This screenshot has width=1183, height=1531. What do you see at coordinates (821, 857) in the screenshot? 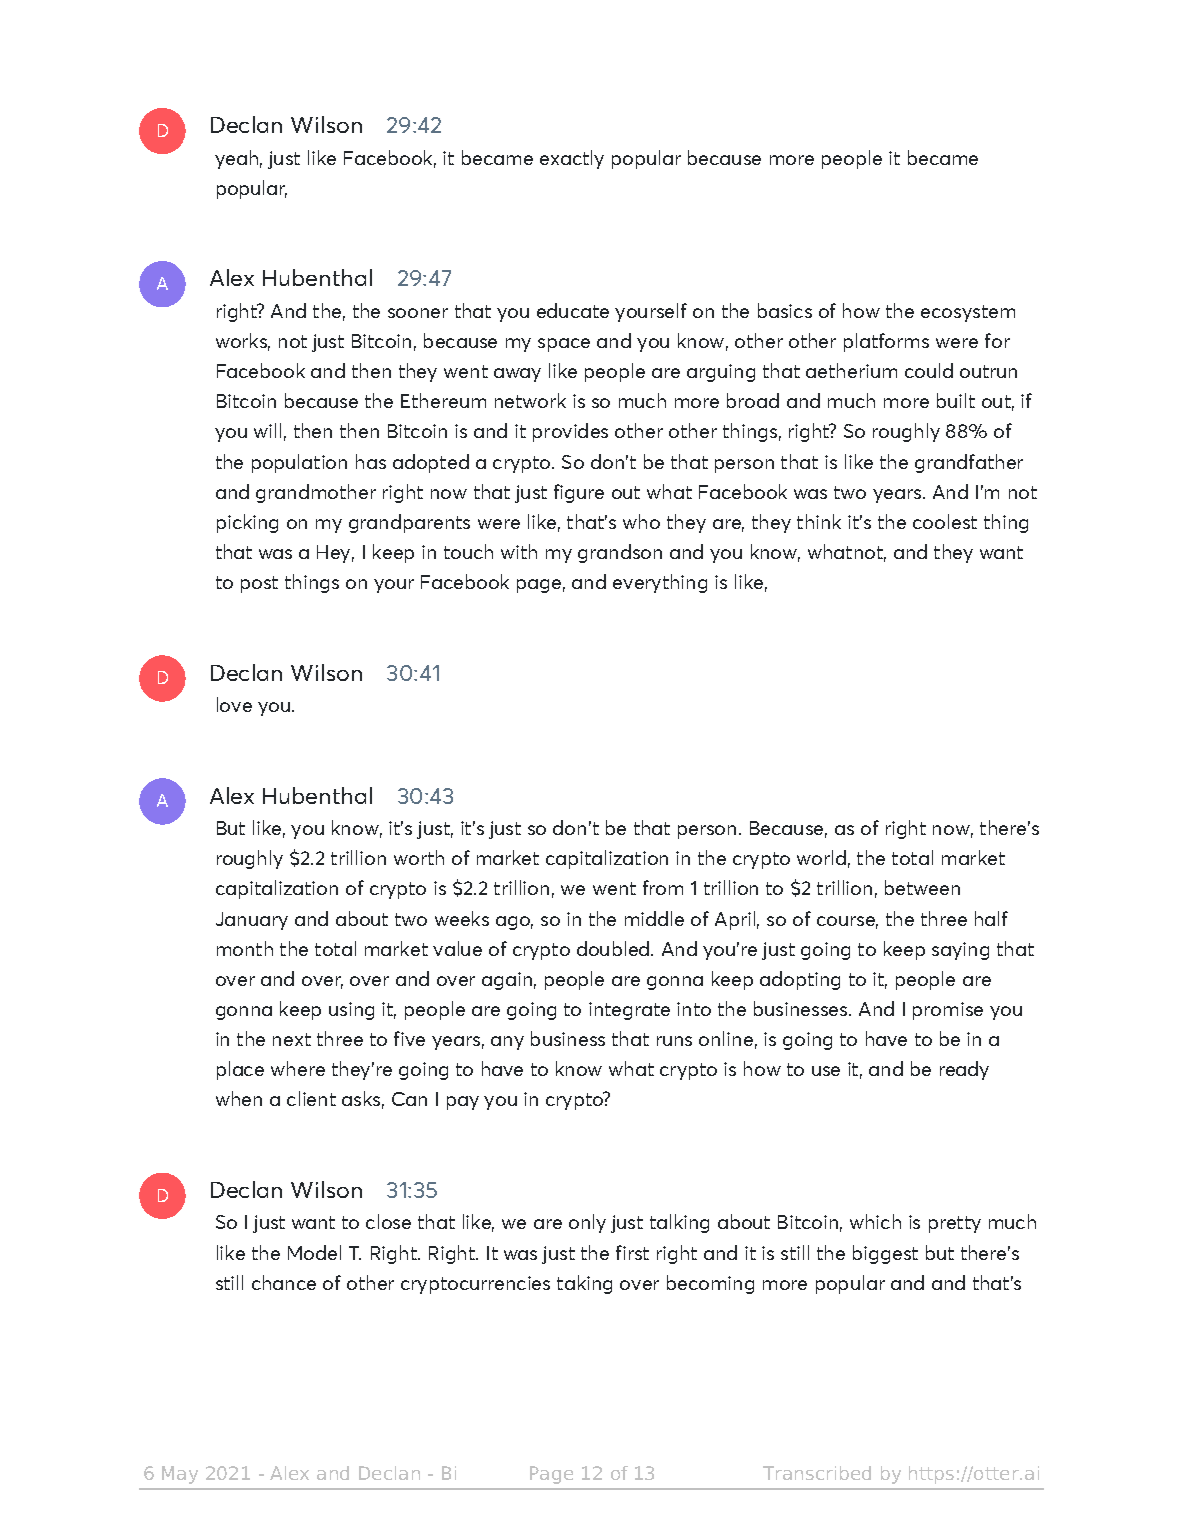
I see `world` at bounding box center [821, 857].
